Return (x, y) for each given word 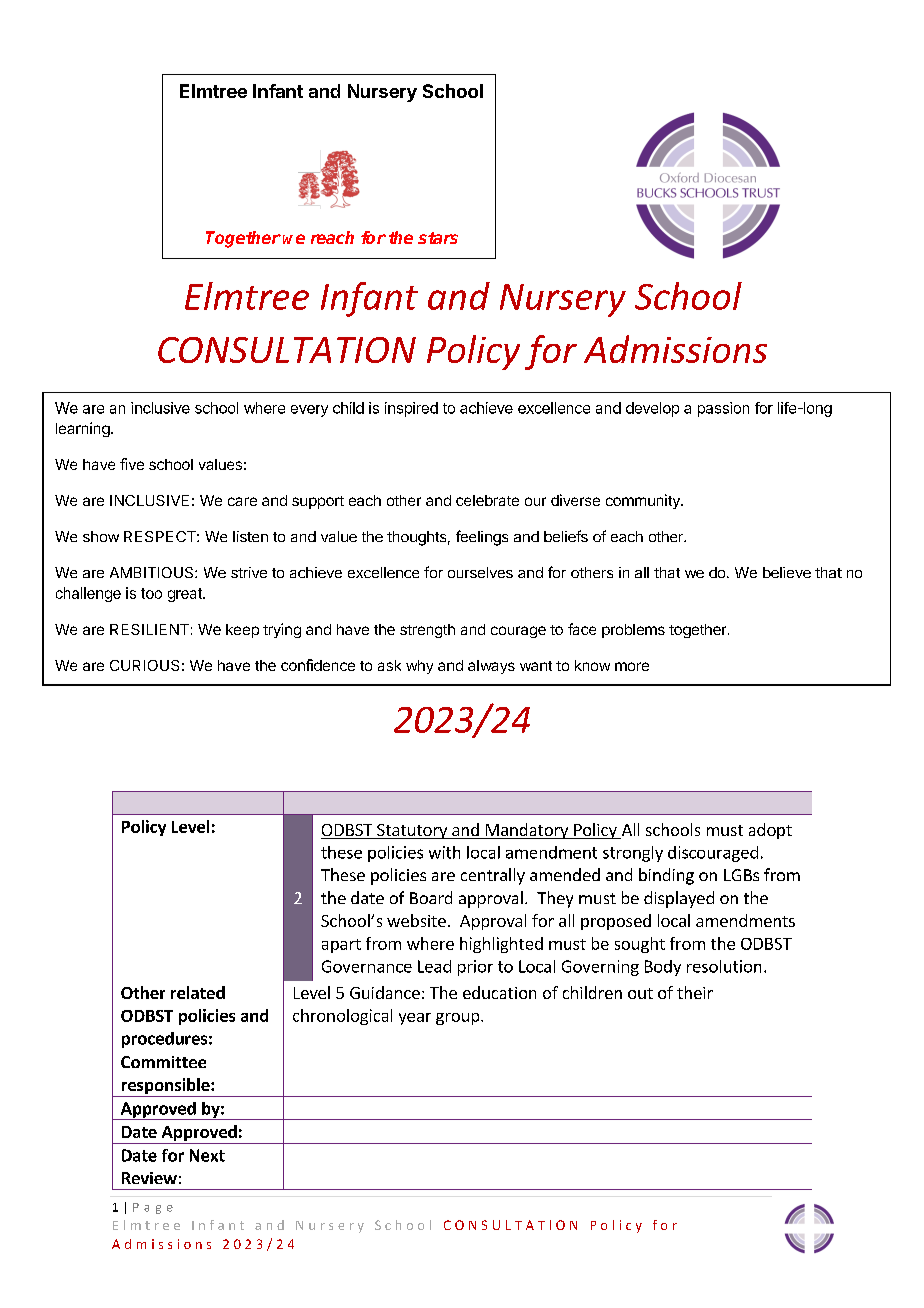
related (198, 992)
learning (83, 429)
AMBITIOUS (153, 572)
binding (666, 876)
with (444, 852)
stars (438, 238)
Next (207, 1155)
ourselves (480, 572)
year (415, 1019)
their (695, 992)
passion (723, 409)
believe (787, 572)
